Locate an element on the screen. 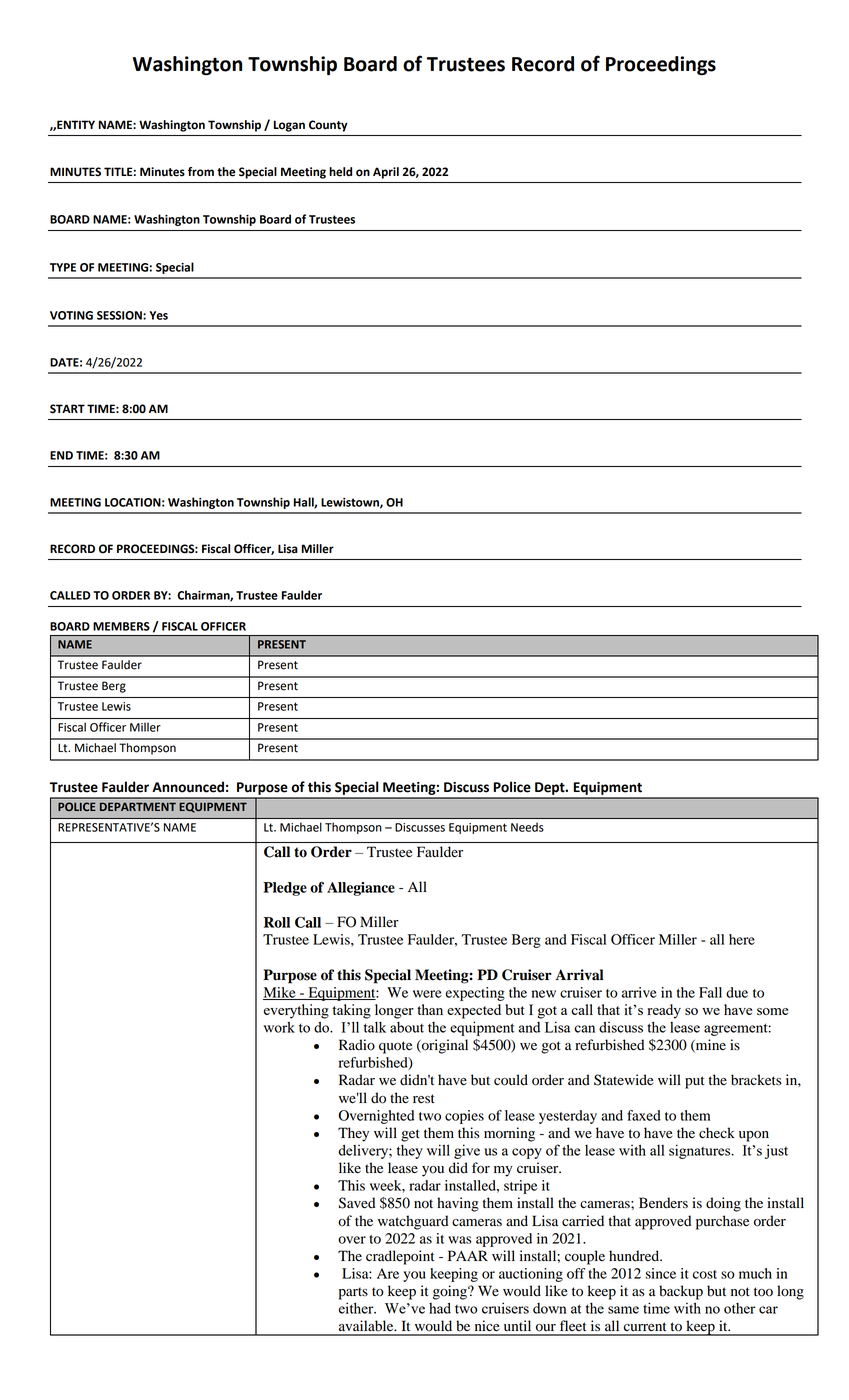  parts is located at coordinates (353, 1293).
